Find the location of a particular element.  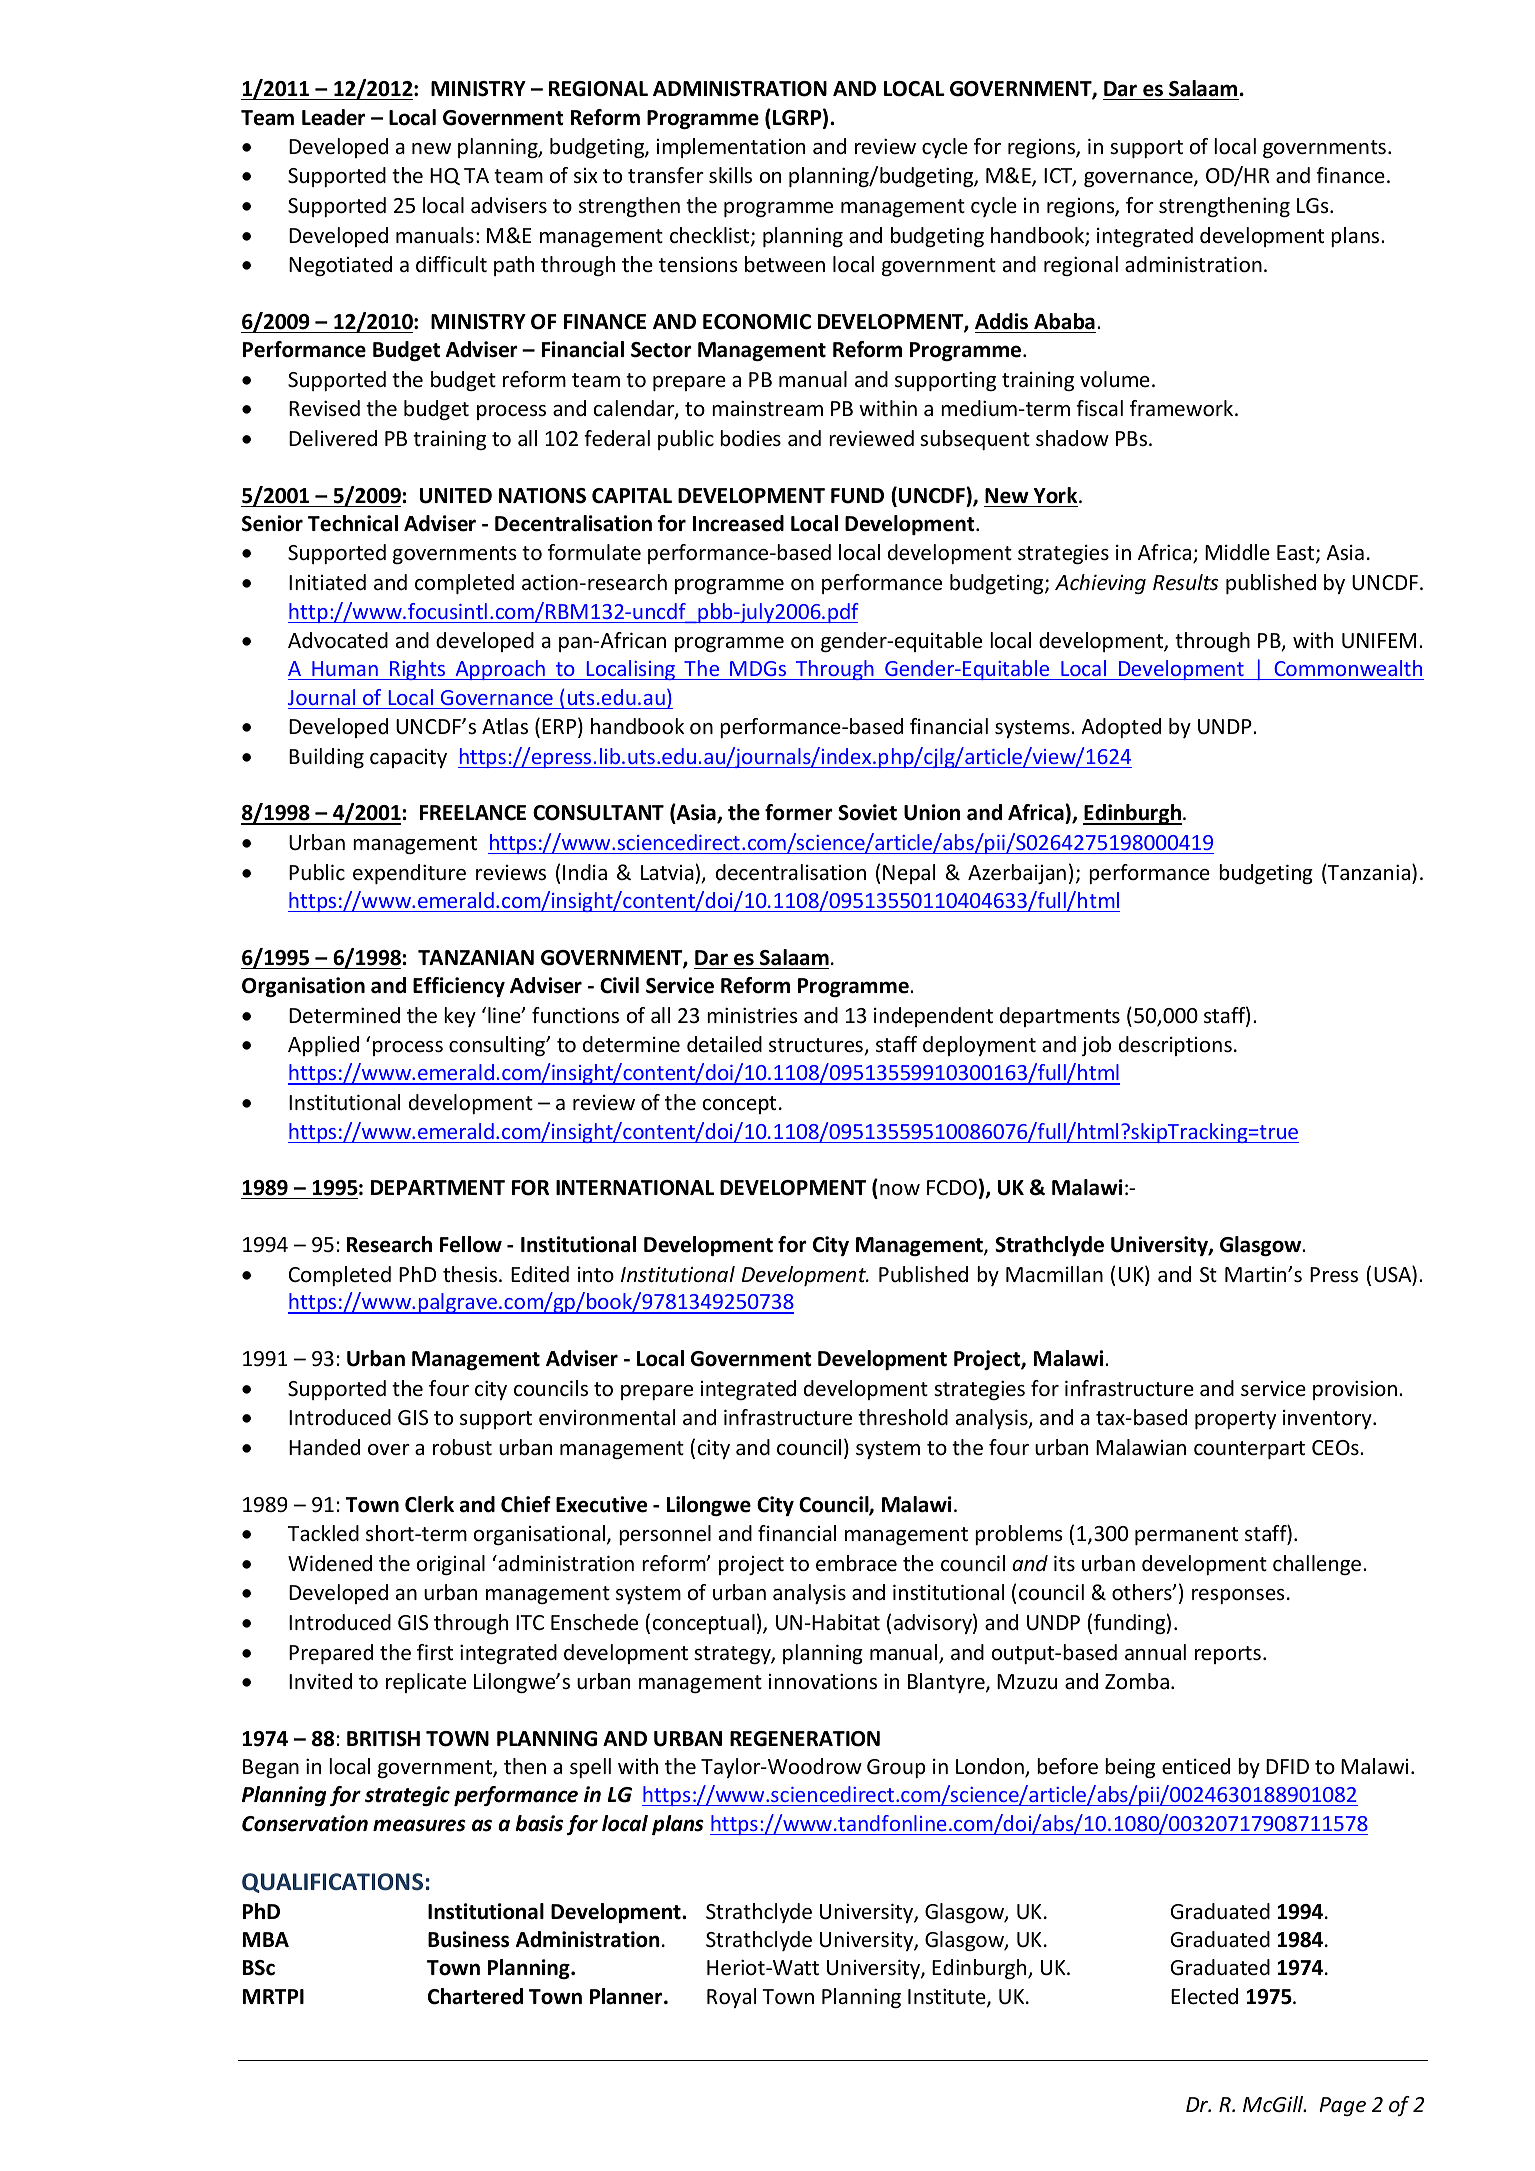

Chartered is located at coordinates (475, 1996).
